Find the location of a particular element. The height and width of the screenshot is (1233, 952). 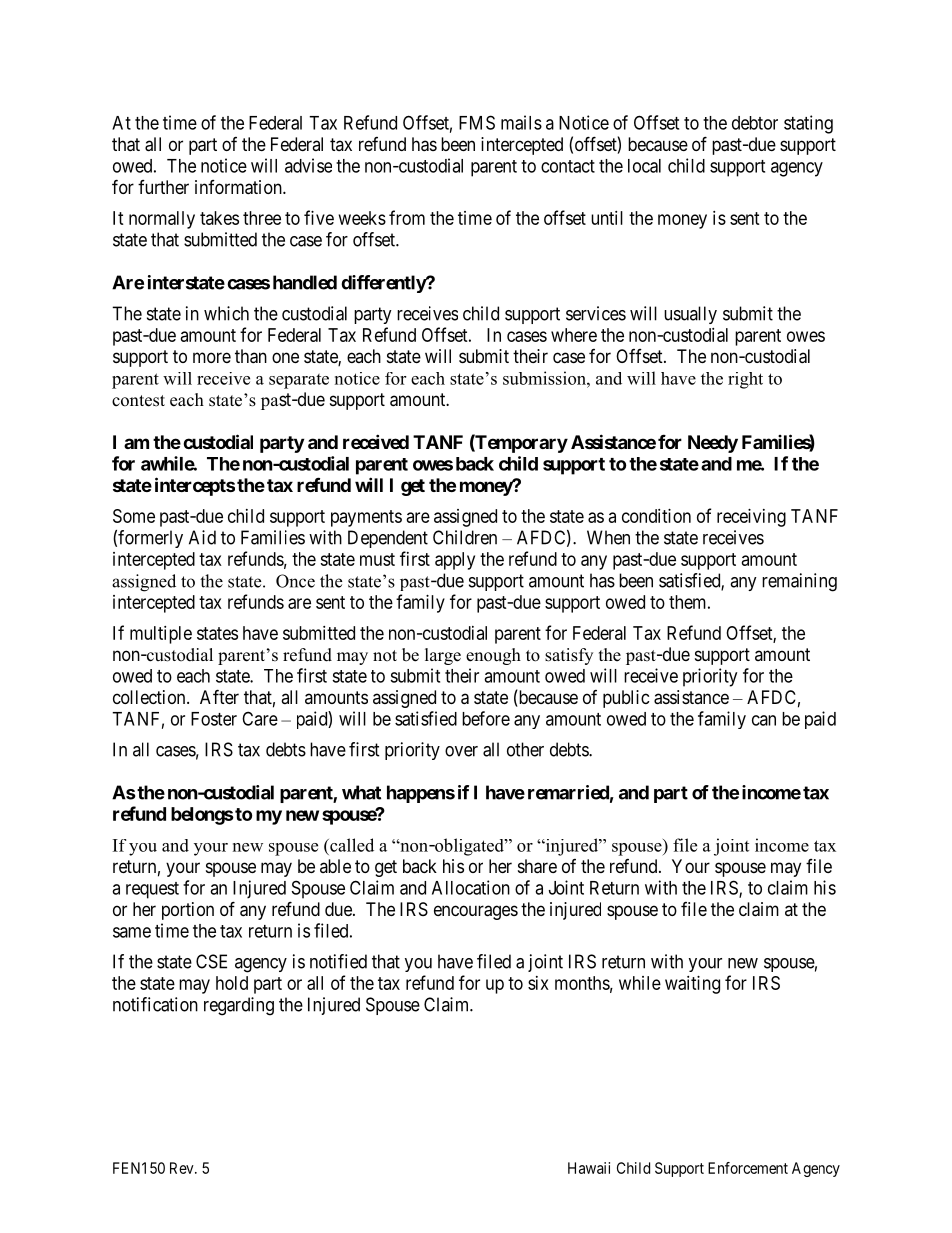

enough is located at coordinates (493, 656).
